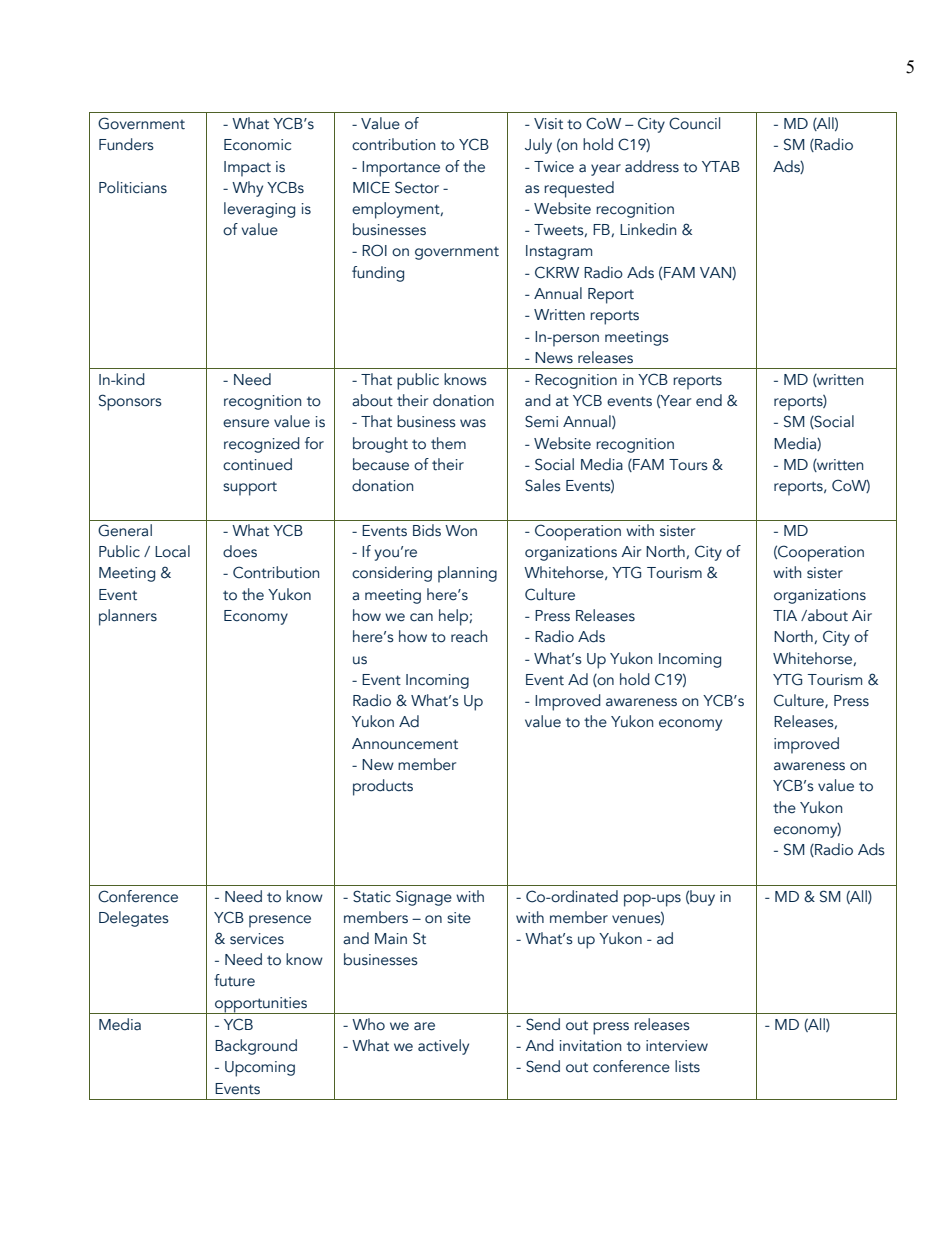 The height and width of the page is (1233, 952). I want to click on them, so click(448, 443).
